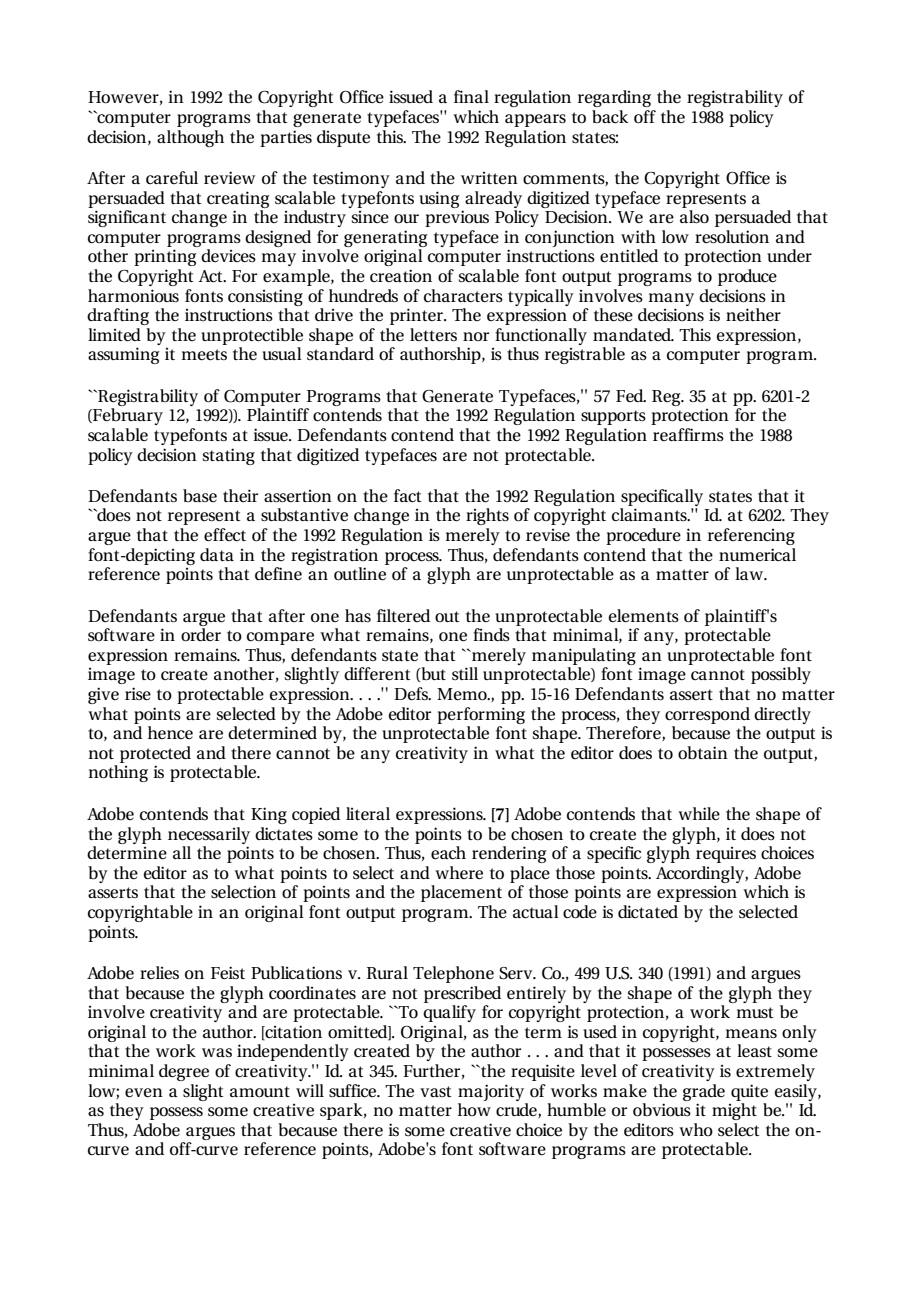 The image size is (924, 1308). Describe the element at coordinates (436, 1092) in the screenshot. I see `vast` at that location.
